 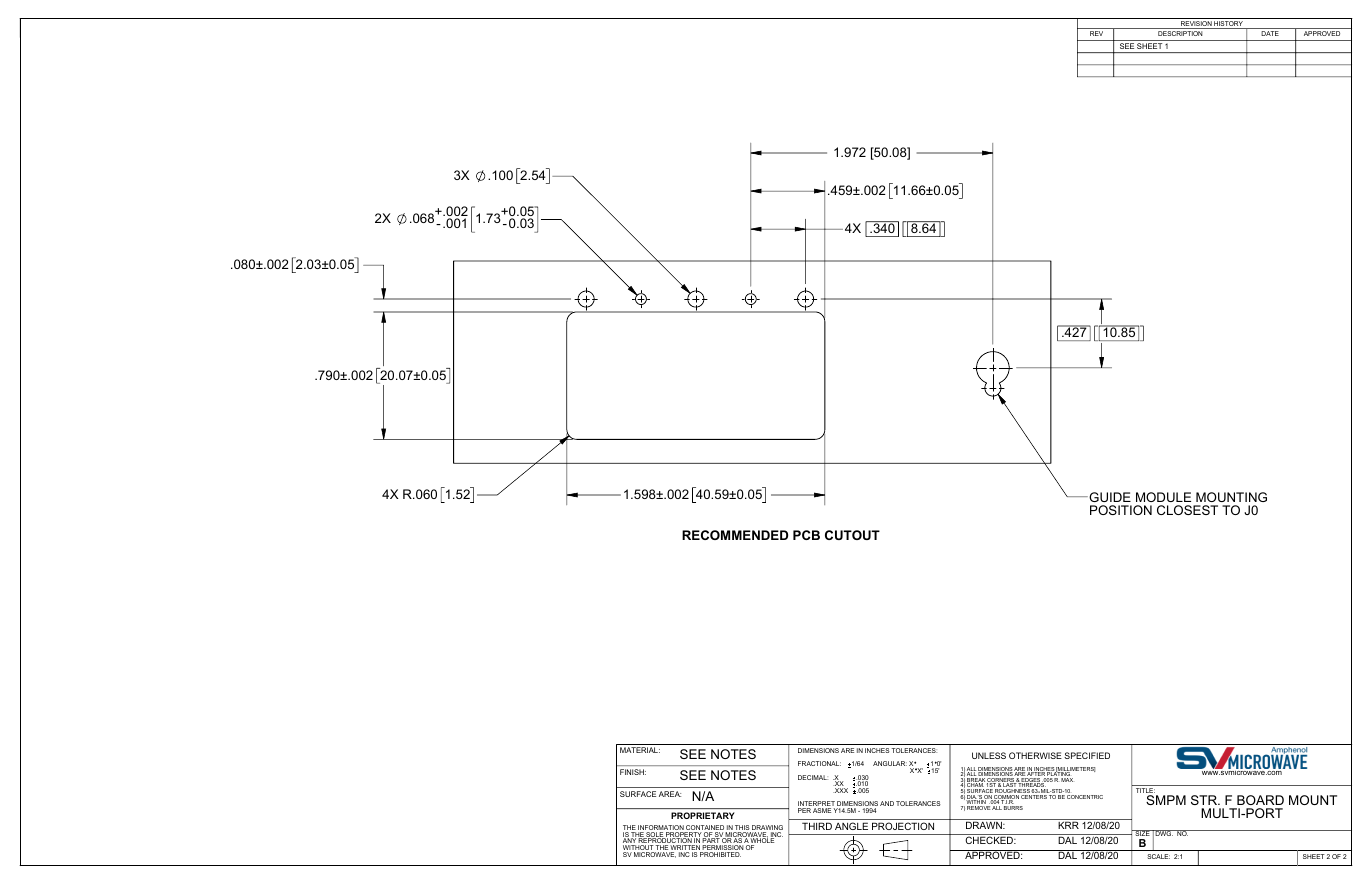 I want to click on CLOSEST, so click(x=1187, y=510).
